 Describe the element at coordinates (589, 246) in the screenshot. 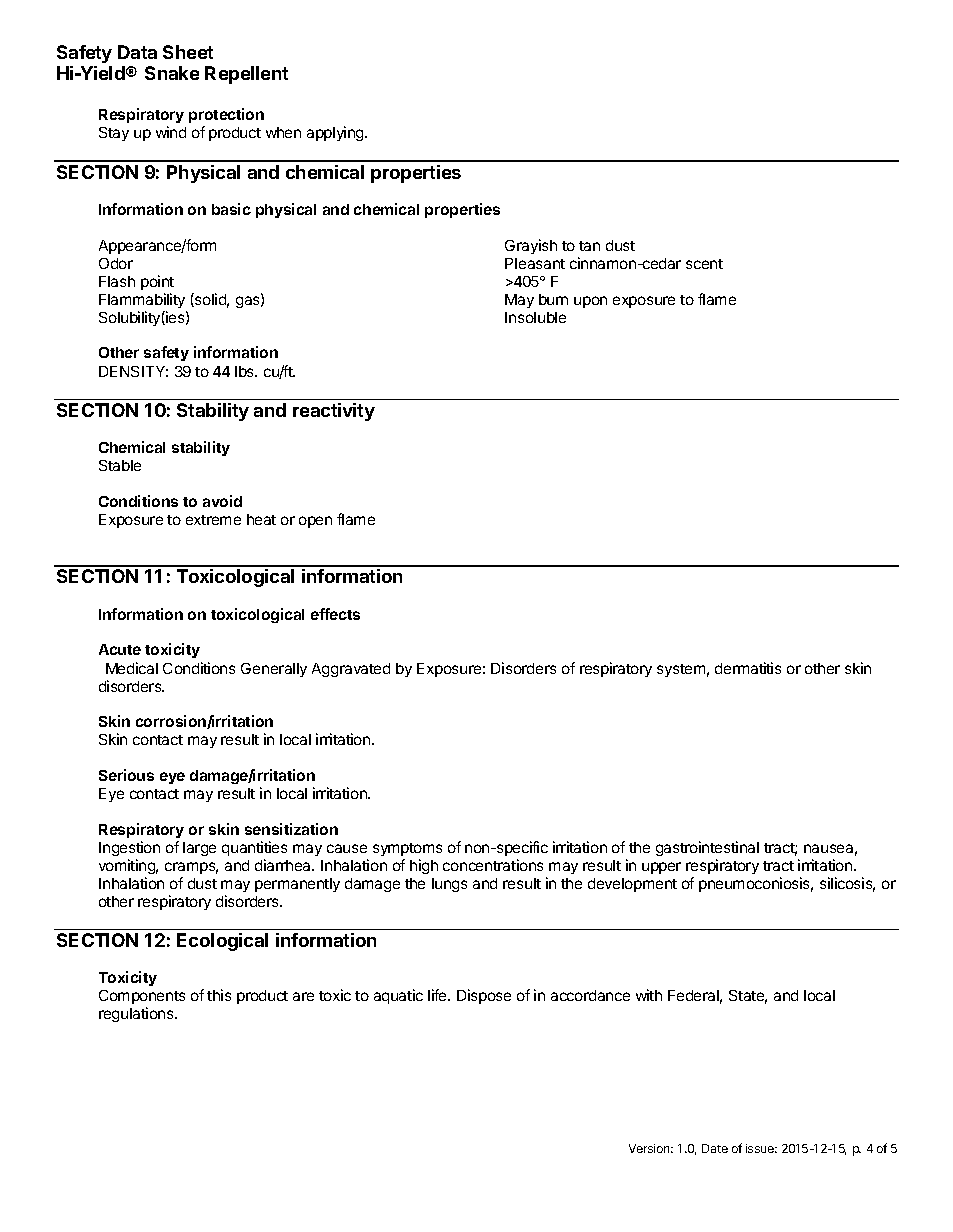

I see `tan` at that location.
